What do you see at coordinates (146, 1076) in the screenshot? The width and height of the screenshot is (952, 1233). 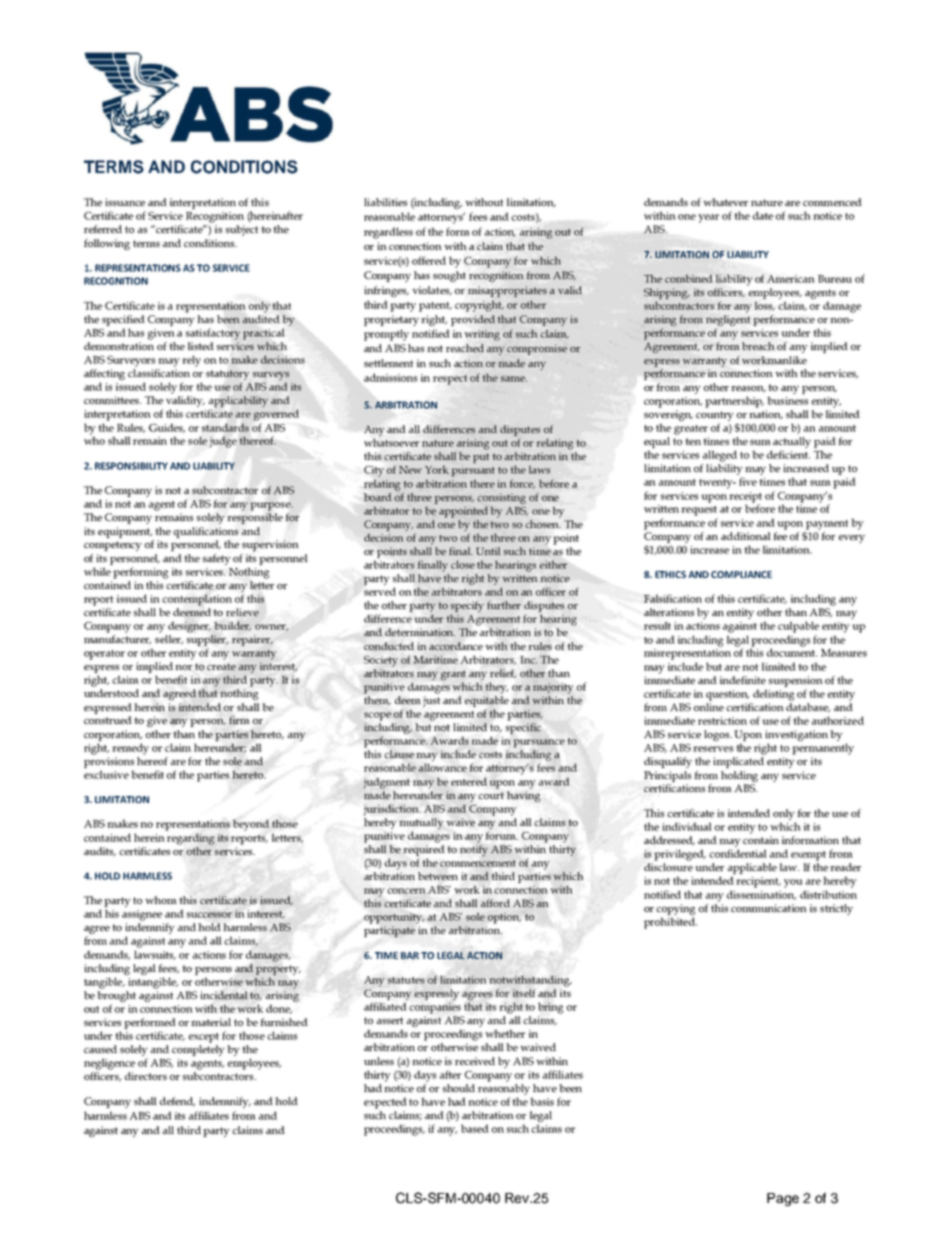 I see `directors` at bounding box center [146, 1076].
